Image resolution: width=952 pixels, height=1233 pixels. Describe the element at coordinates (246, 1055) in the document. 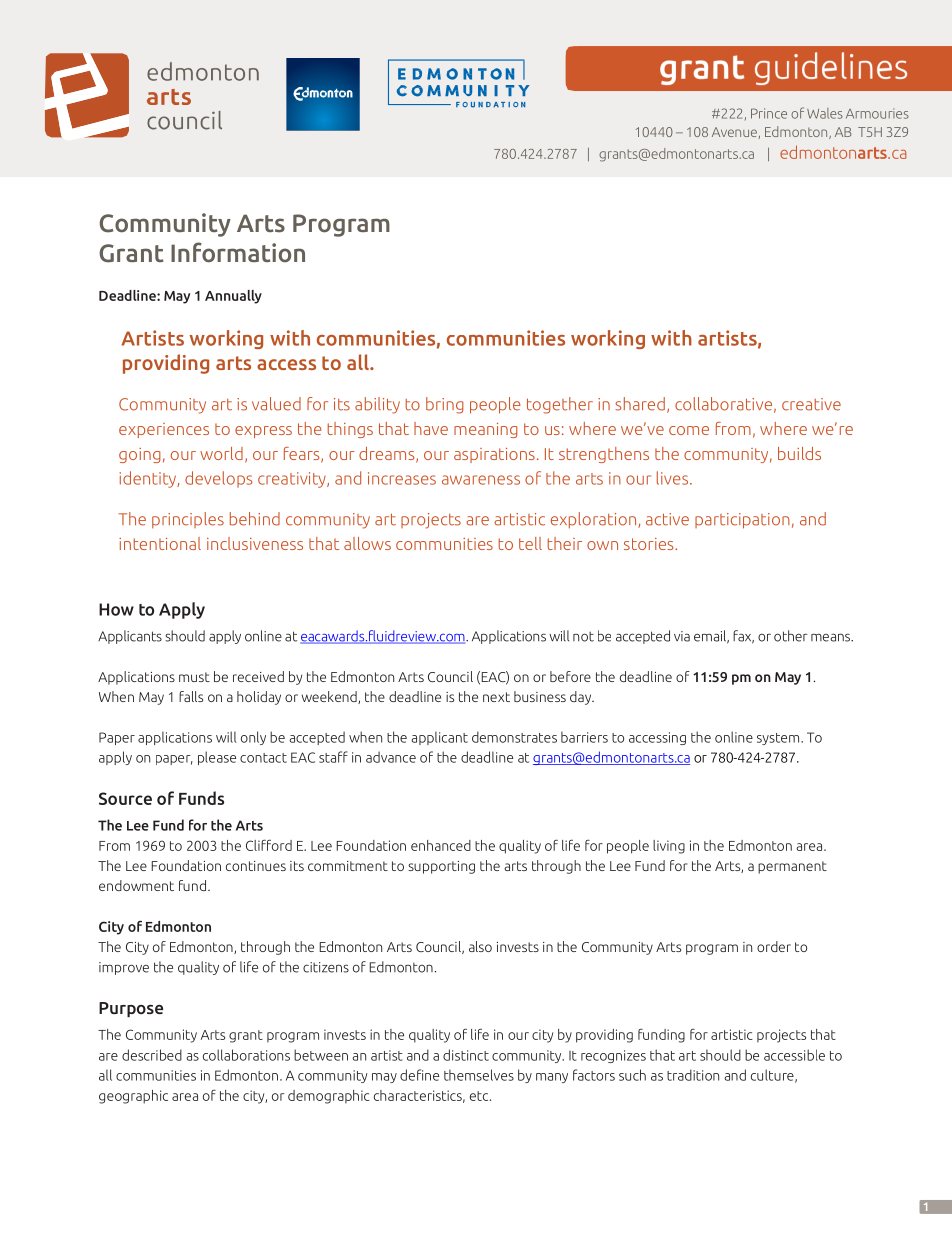

I see `collaborations` at that location.
